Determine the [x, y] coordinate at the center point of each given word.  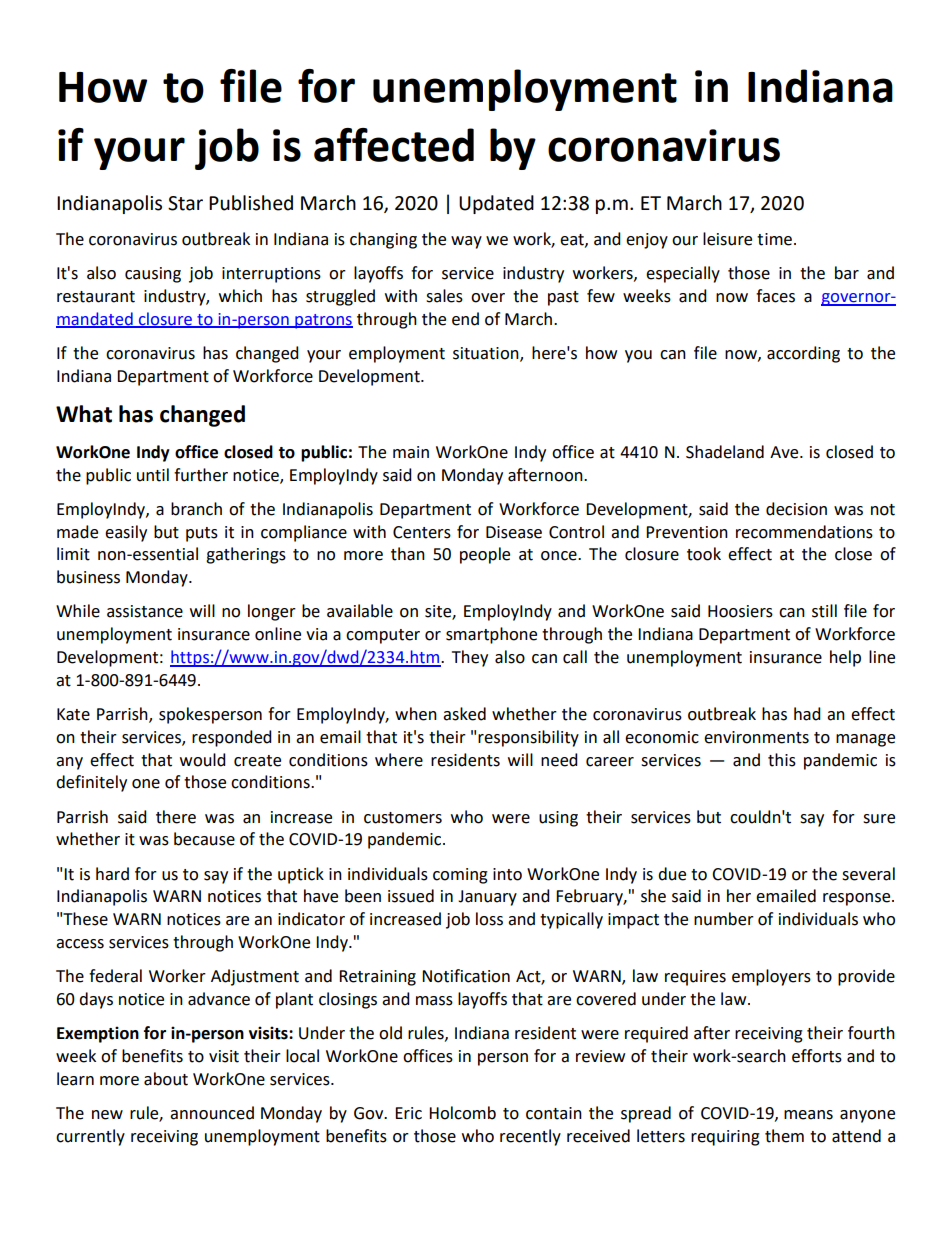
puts [202, 534]
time [774, 239]
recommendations [804, 532]
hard [112, 874]
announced [212, 1113]
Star [185, 203]
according [803, 354]
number [724, 919]
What [84, 414]
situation [487, 354]
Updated [496, 204]
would [203, 760]
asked [464, 714]
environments [756, 737]
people [485, 555]
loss [489, 919]
